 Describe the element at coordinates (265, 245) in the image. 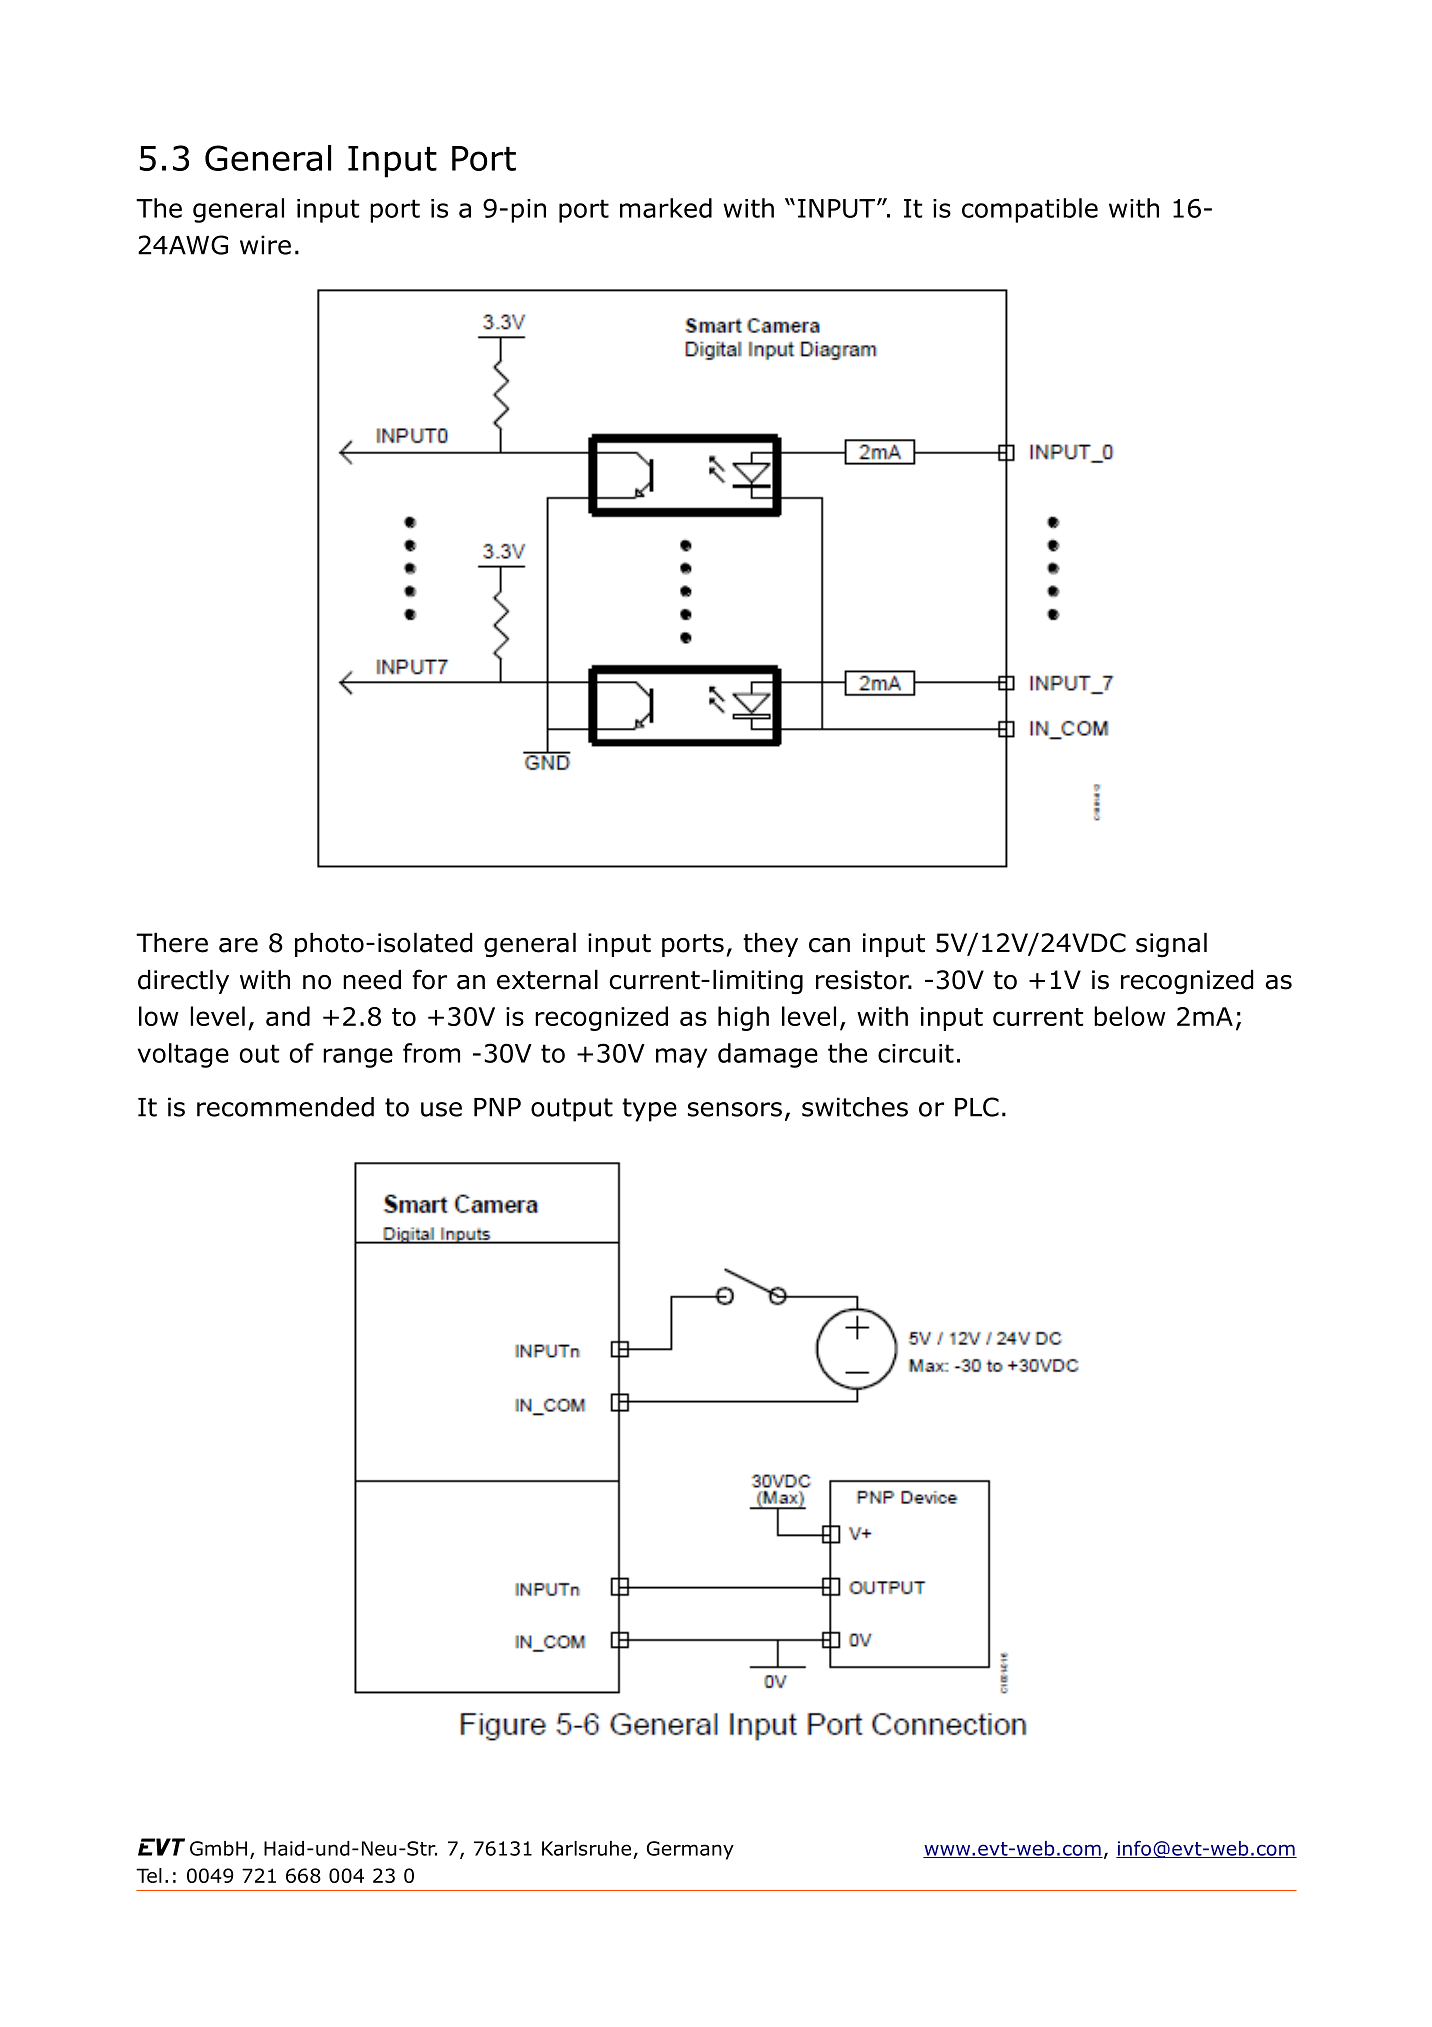

I see `wire` at that location.
